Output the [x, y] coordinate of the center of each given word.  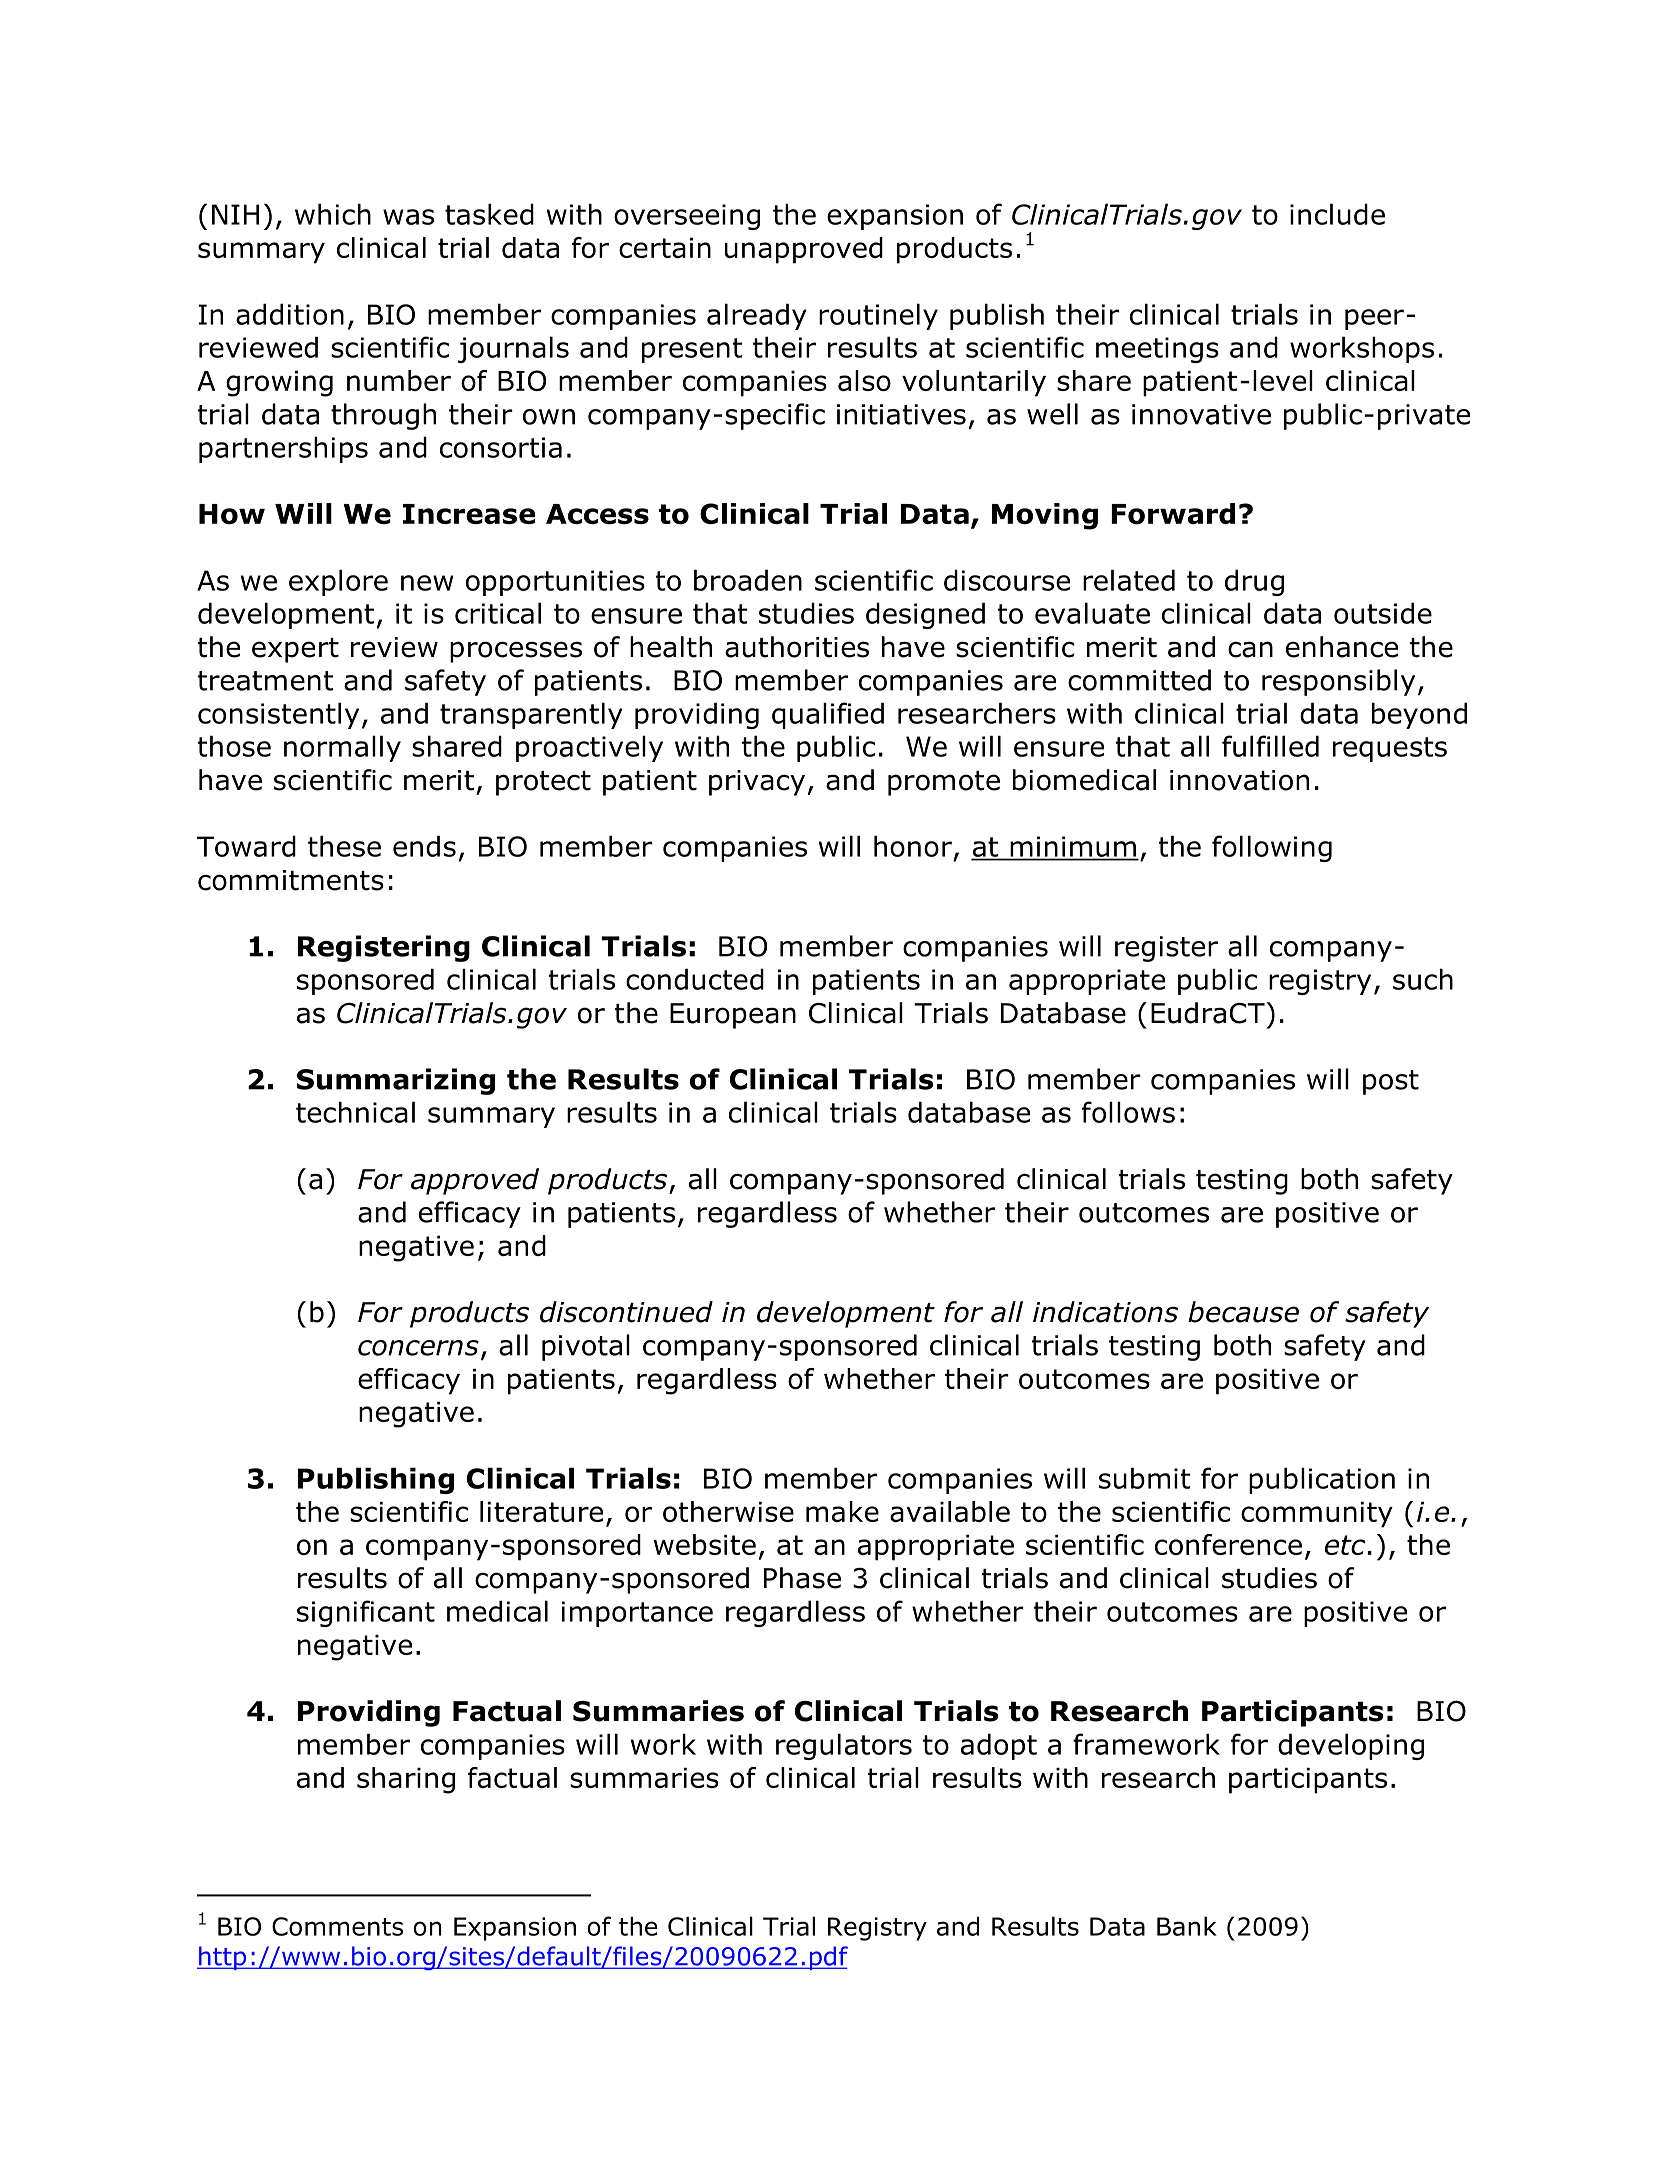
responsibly [1338, 682]
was [408, 217]
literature [541, 1511]
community [1317, 1515]
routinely [878, 316]
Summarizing [396, 1081]
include [1337, 214]
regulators [844, 1746]
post [1391, 1082]
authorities [797, 647]
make [842, 1511]
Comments [337, 1926]
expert [295, 650]
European [733, 1016]
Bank [1187, 1926]
